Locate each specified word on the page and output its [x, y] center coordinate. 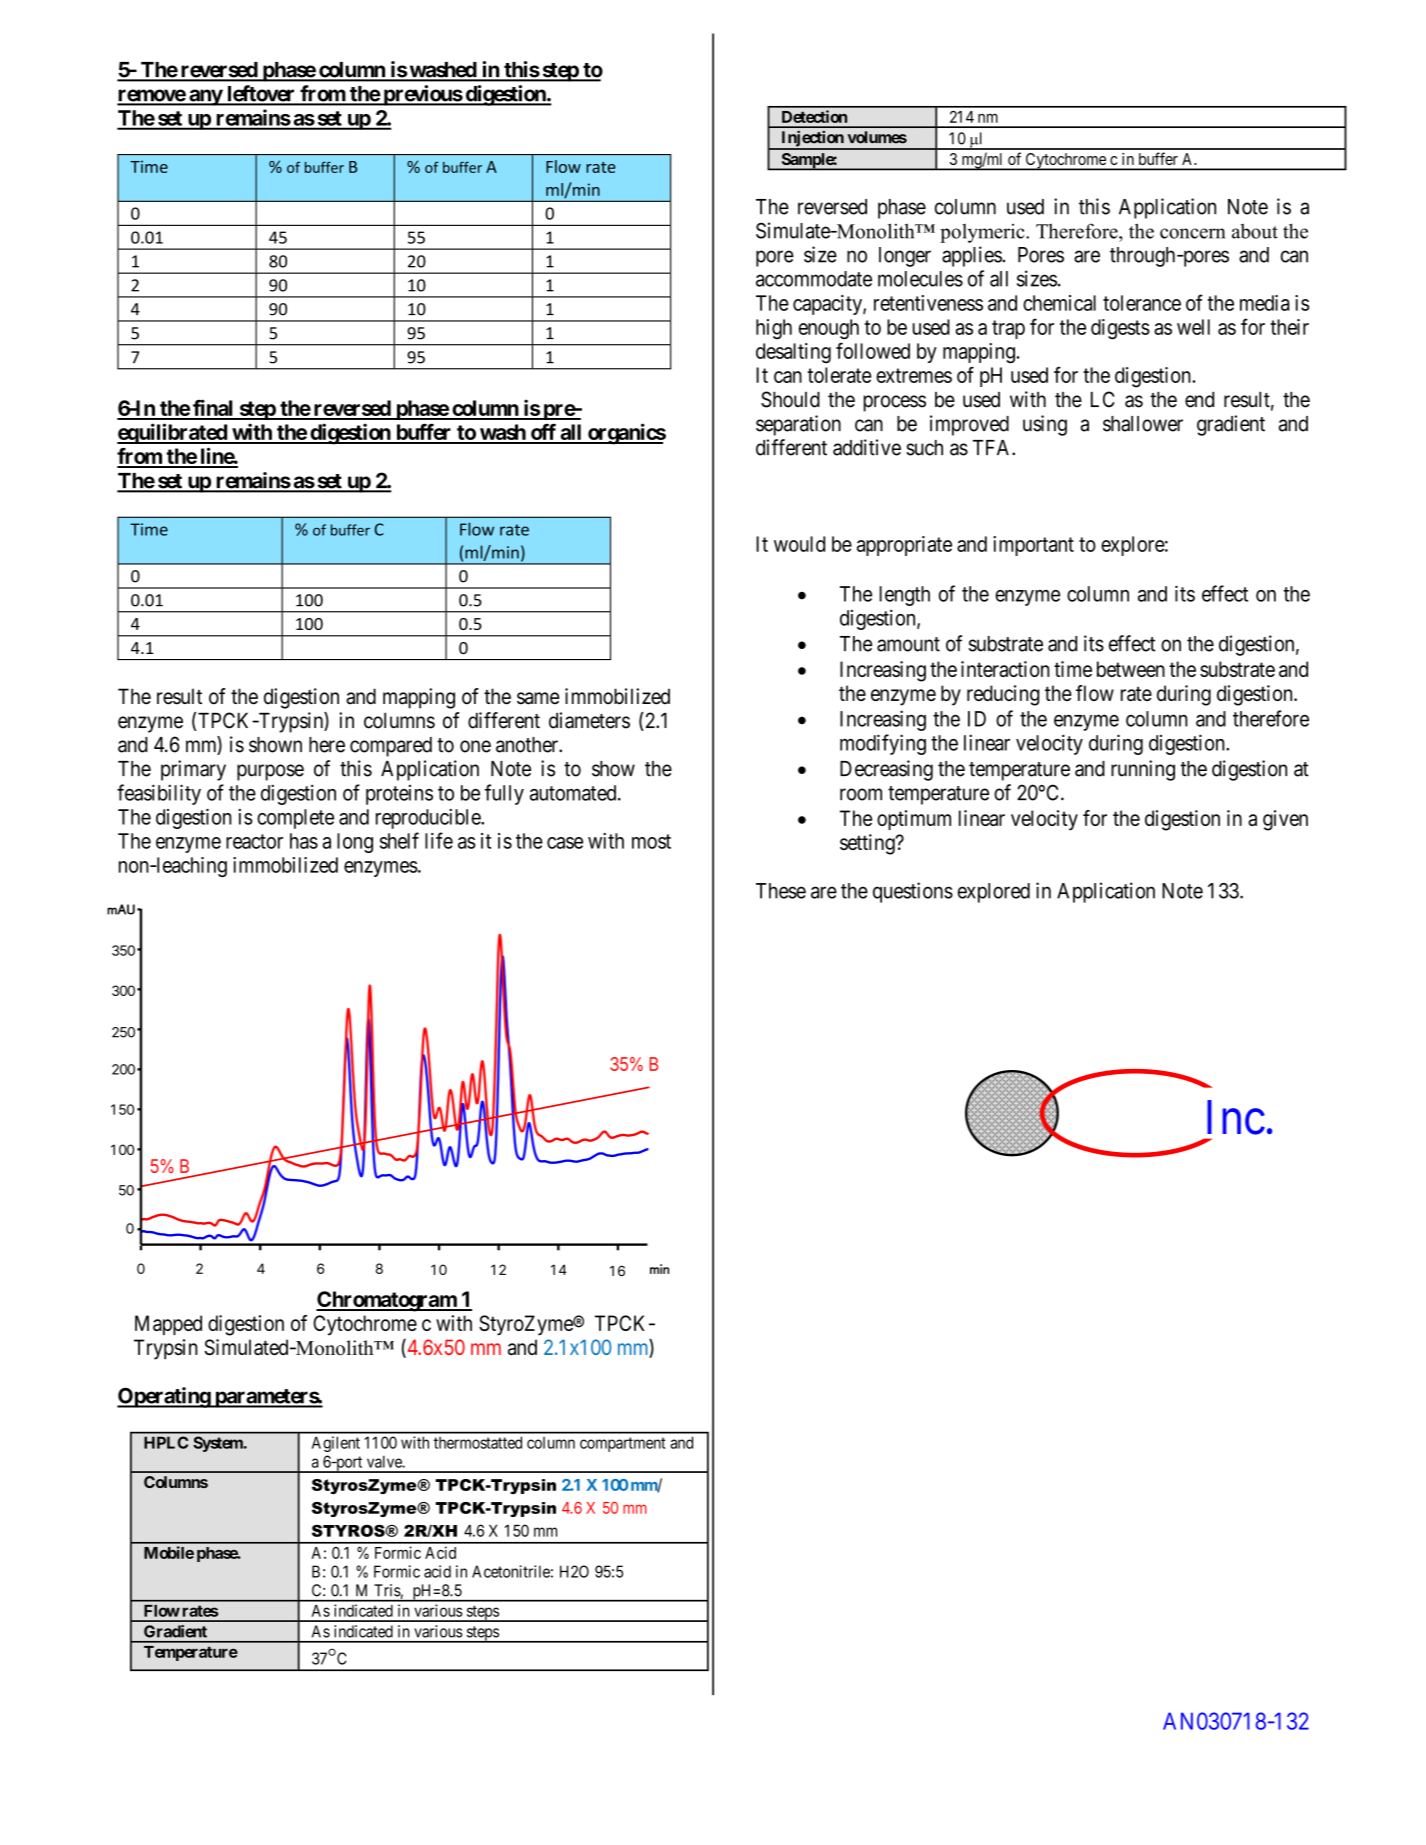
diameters [589, 720]
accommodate [814, 279]
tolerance [1142, 303]
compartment [623, 1444]
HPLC [166, 1442]
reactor [254, 841]
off [543, 433]
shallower [1143, 424]
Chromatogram [387, 1301]
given [1285, 820]
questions [913, 892]
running [1143, 770]
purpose [270, 772]
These [781, 891]
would [799, 544]
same [538, 698]
